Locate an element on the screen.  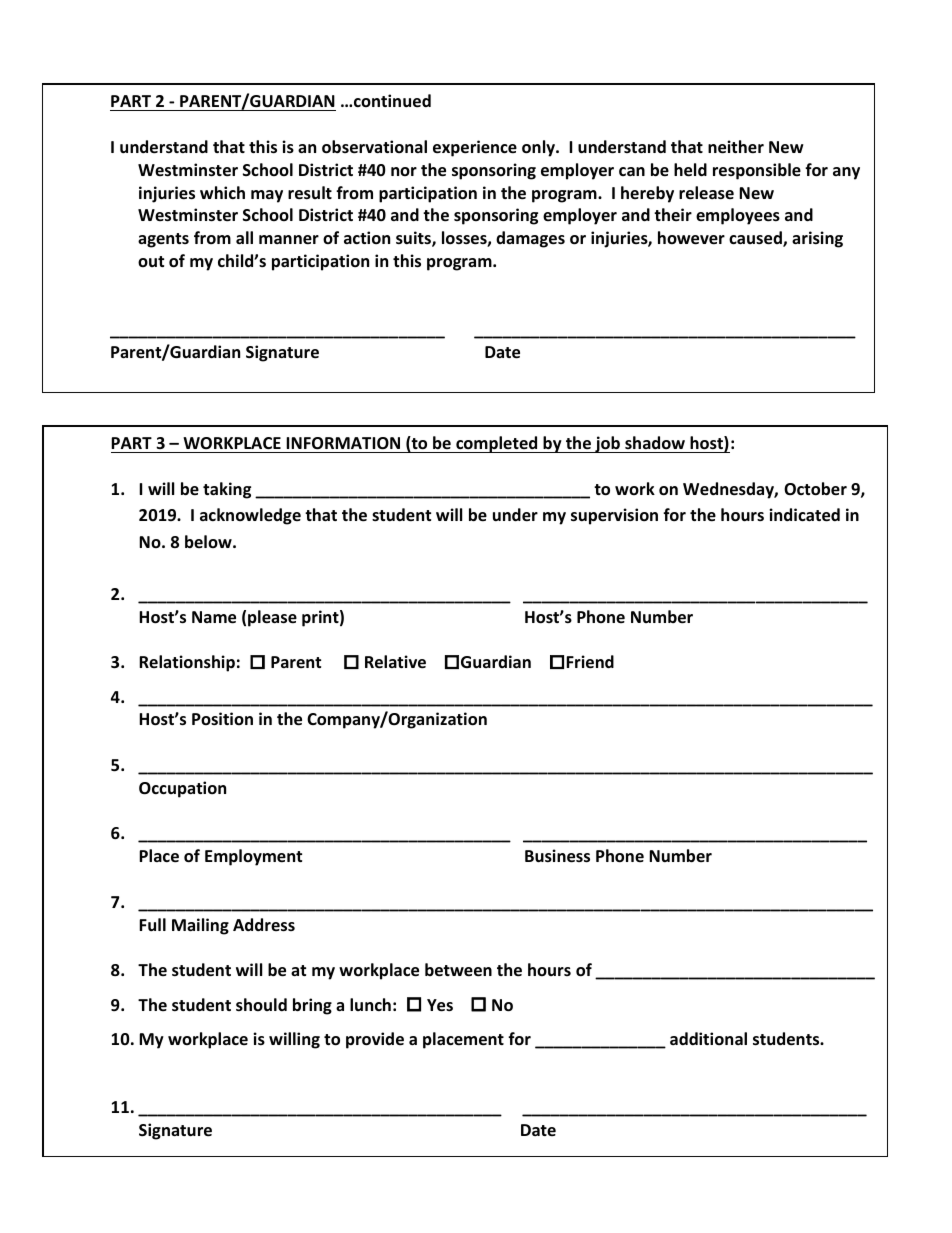
Name is located at coordinates (214, 617).
